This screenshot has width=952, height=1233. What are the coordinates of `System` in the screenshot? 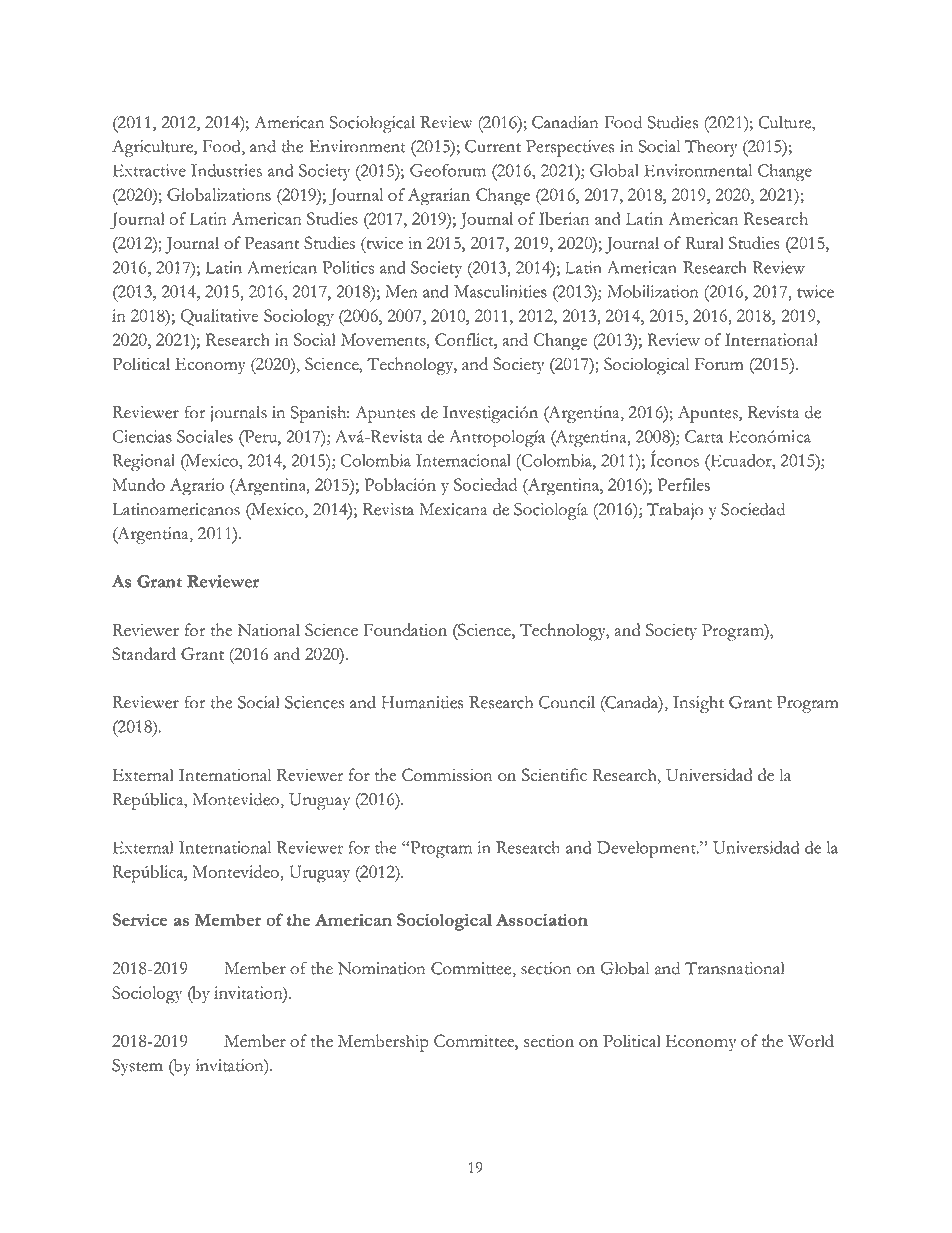 It's located at (137, 1067).
